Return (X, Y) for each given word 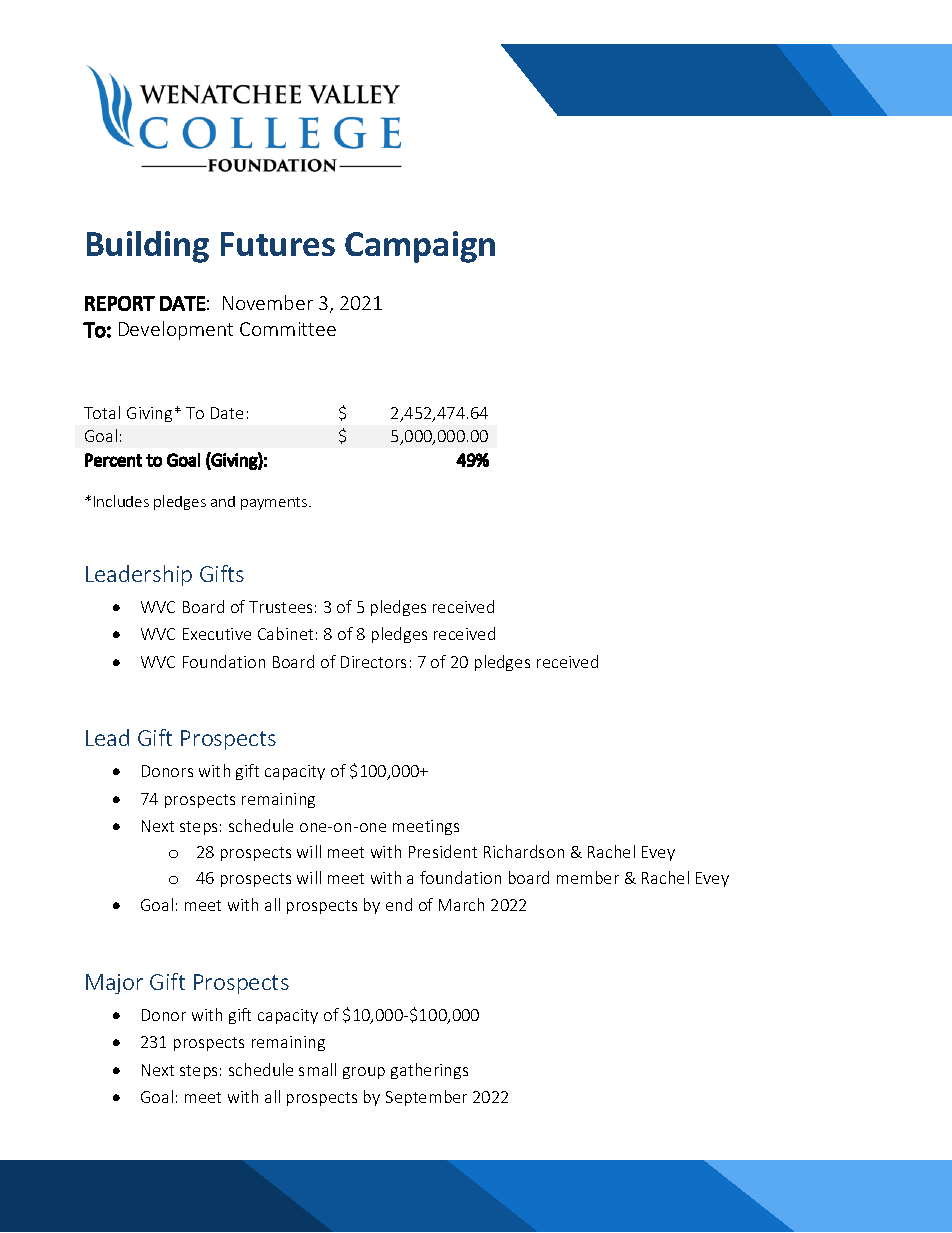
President (443, 851)
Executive (217, 634)
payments (275, 503)
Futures (278, 244)
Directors (373, 662)
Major (114, 984)
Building (148, 247)
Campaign (420, 247)
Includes (121, 501)
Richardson (524, 851)
